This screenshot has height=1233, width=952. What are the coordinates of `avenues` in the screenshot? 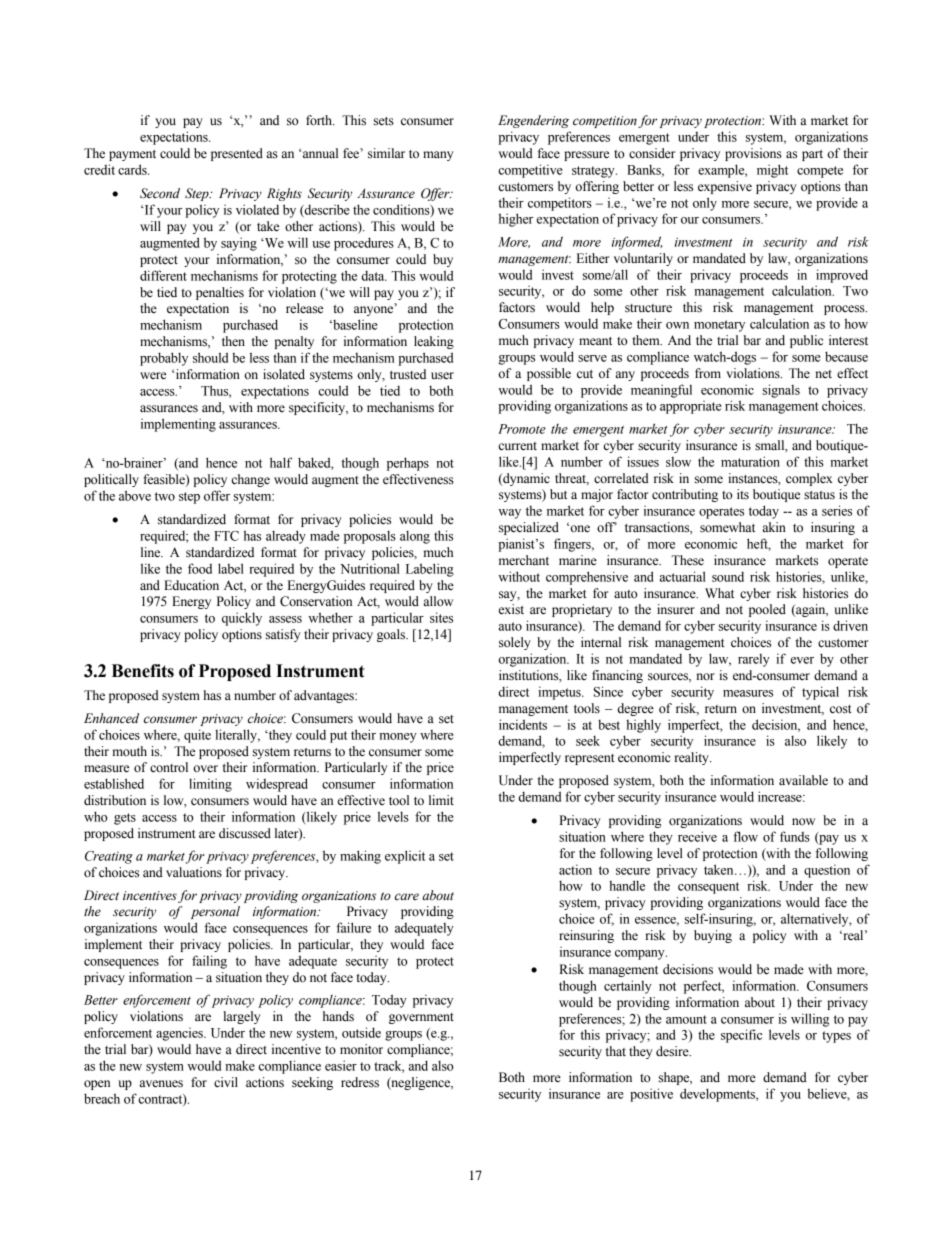 It's located at (161, 1084).
